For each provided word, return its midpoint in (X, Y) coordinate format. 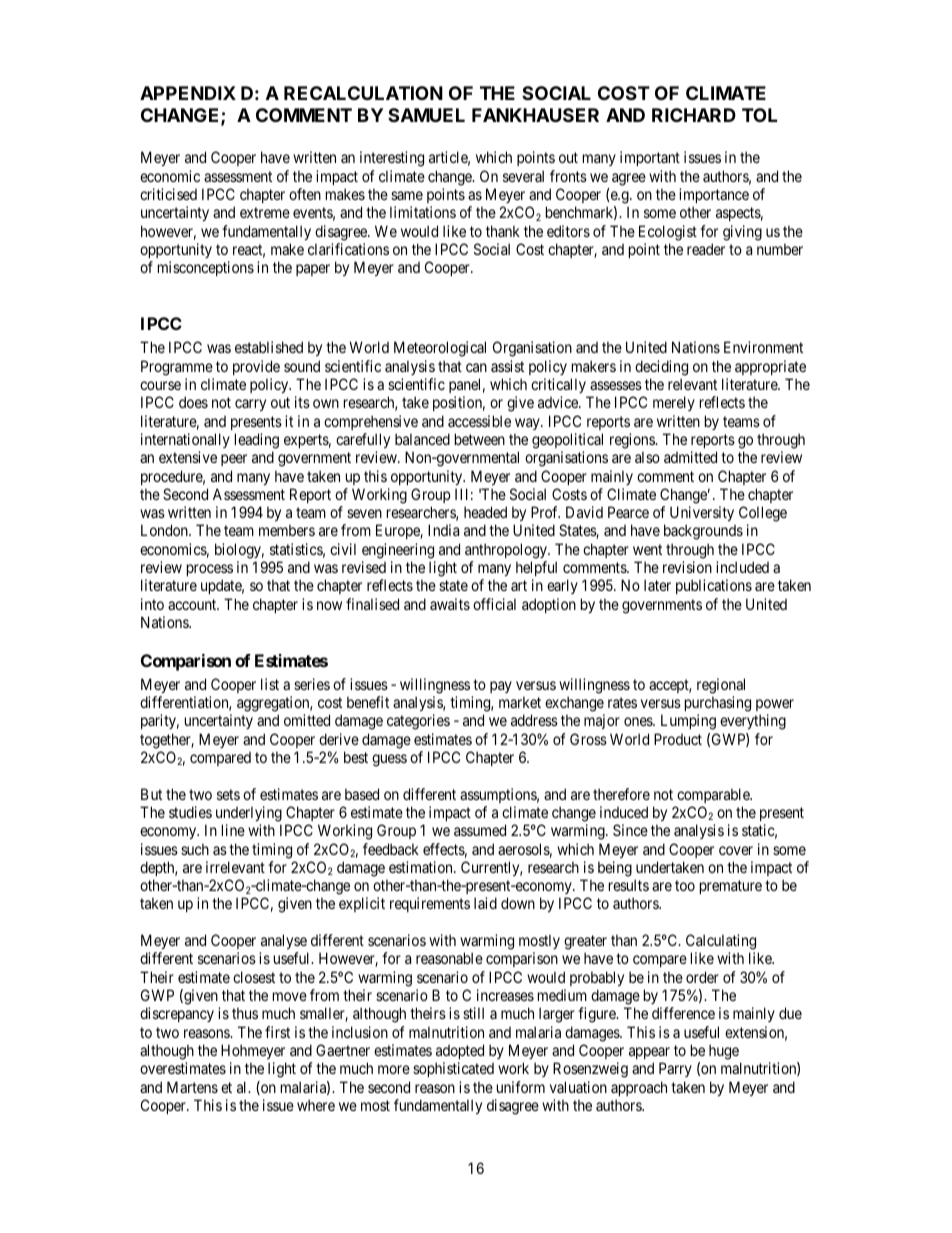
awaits (450, 604)
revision (687, 567)
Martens (192, 1087)
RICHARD (694, 115)
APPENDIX (188, 93)
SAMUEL (426, 115)
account (193, 604)
